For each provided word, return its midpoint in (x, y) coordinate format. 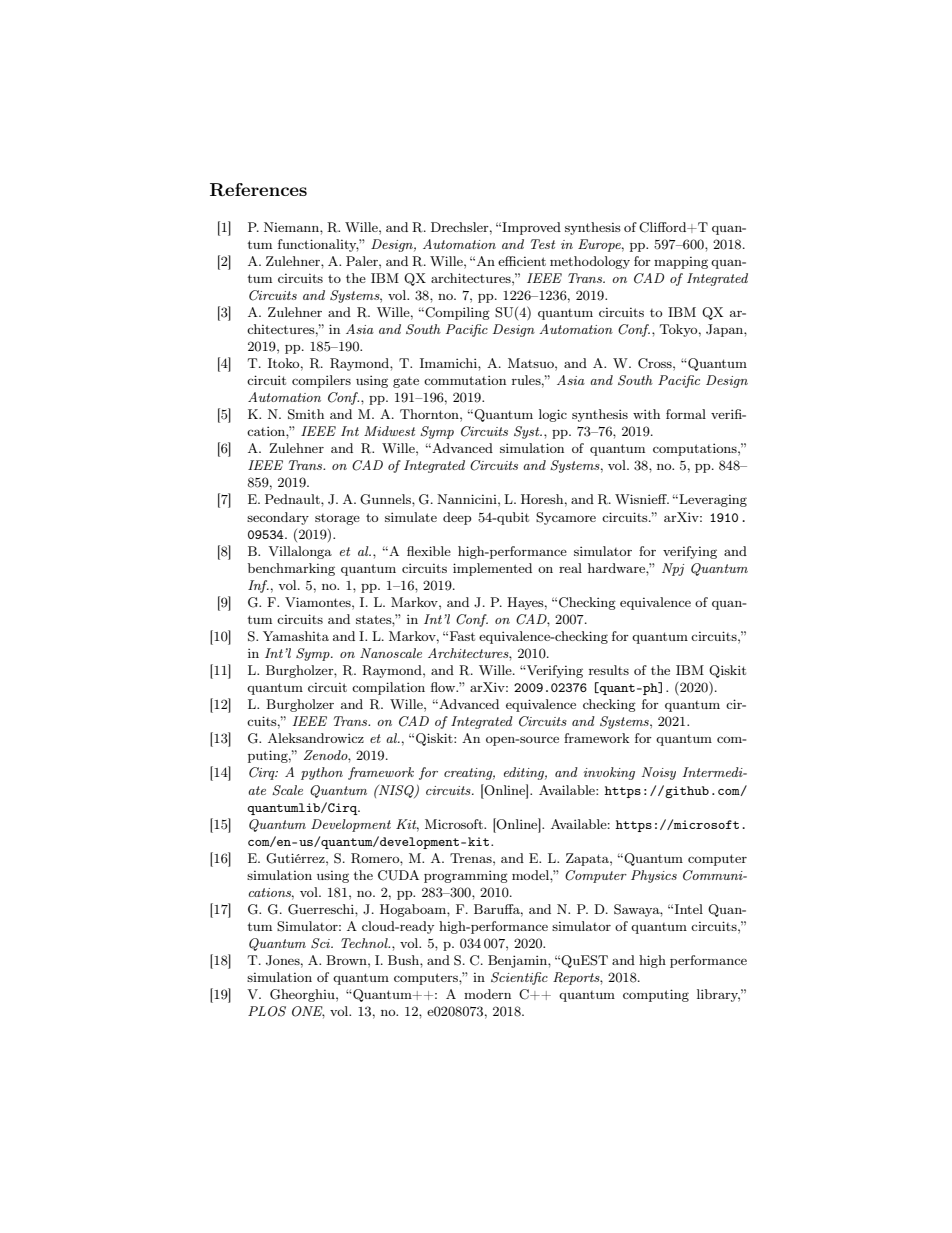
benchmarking (291, 569)
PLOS (267, 1011)
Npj (673, 569)
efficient (522, 261)
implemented (492, 569)
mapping (681, 262)
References (258, 190)
